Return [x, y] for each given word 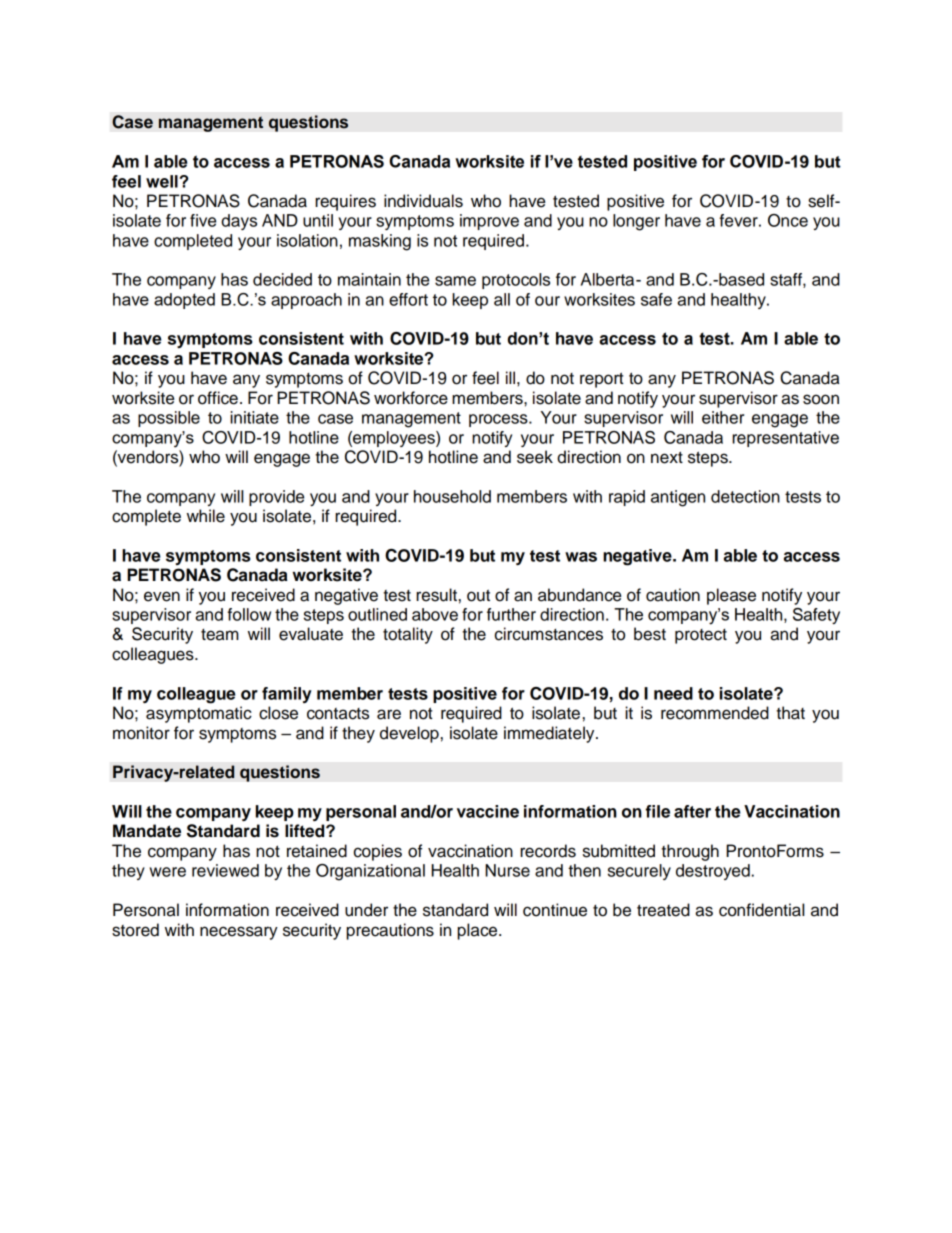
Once [788, 220]
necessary [239, 933]
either [723, 417]
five [203, 220]
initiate [254, 417]
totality [408, 635]
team [220, 635]
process [499, 420]
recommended [715, 713]
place [479, 931]
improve [489, 222]
